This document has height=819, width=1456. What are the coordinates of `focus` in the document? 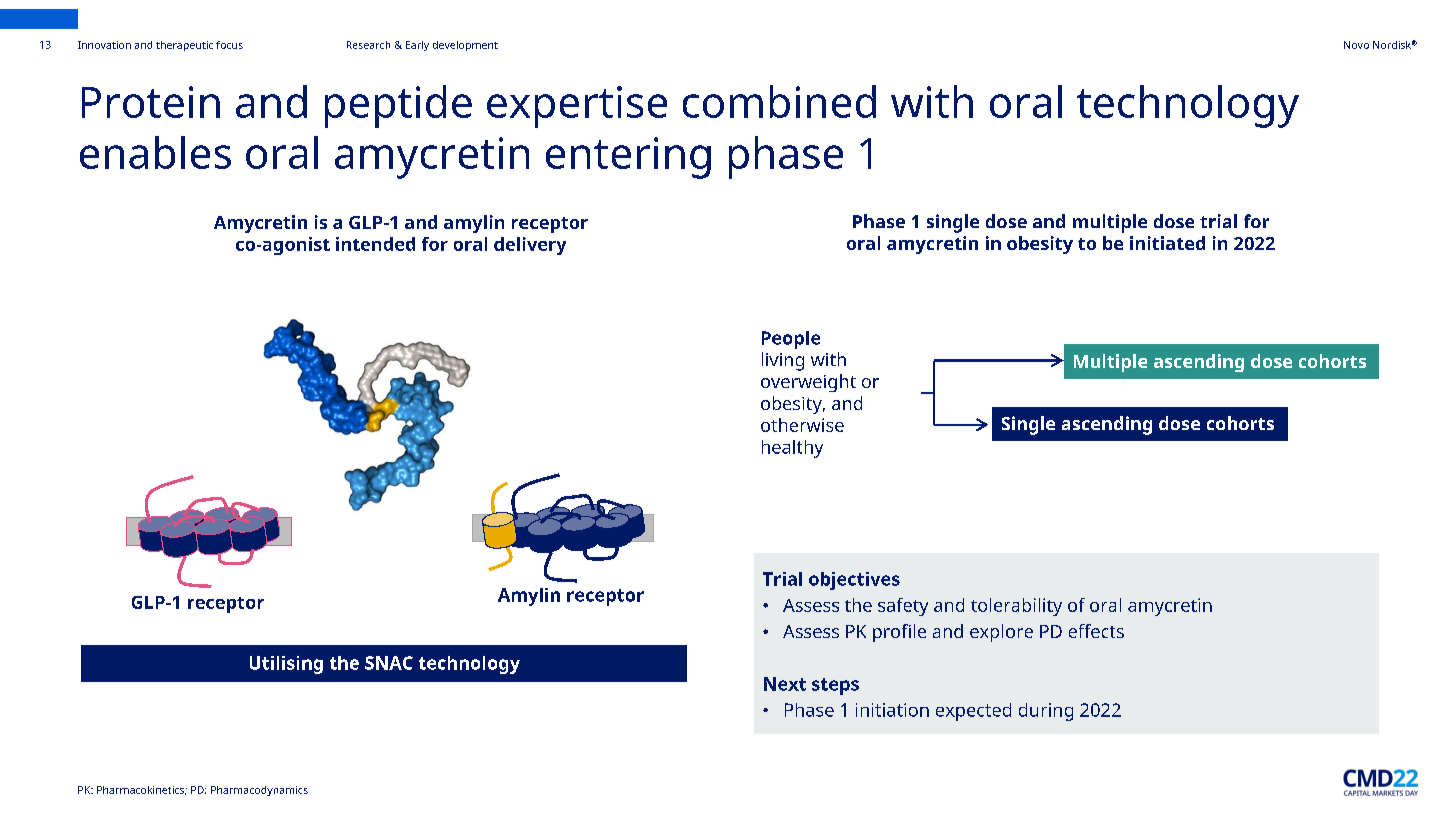 It's located at (229, 45).
